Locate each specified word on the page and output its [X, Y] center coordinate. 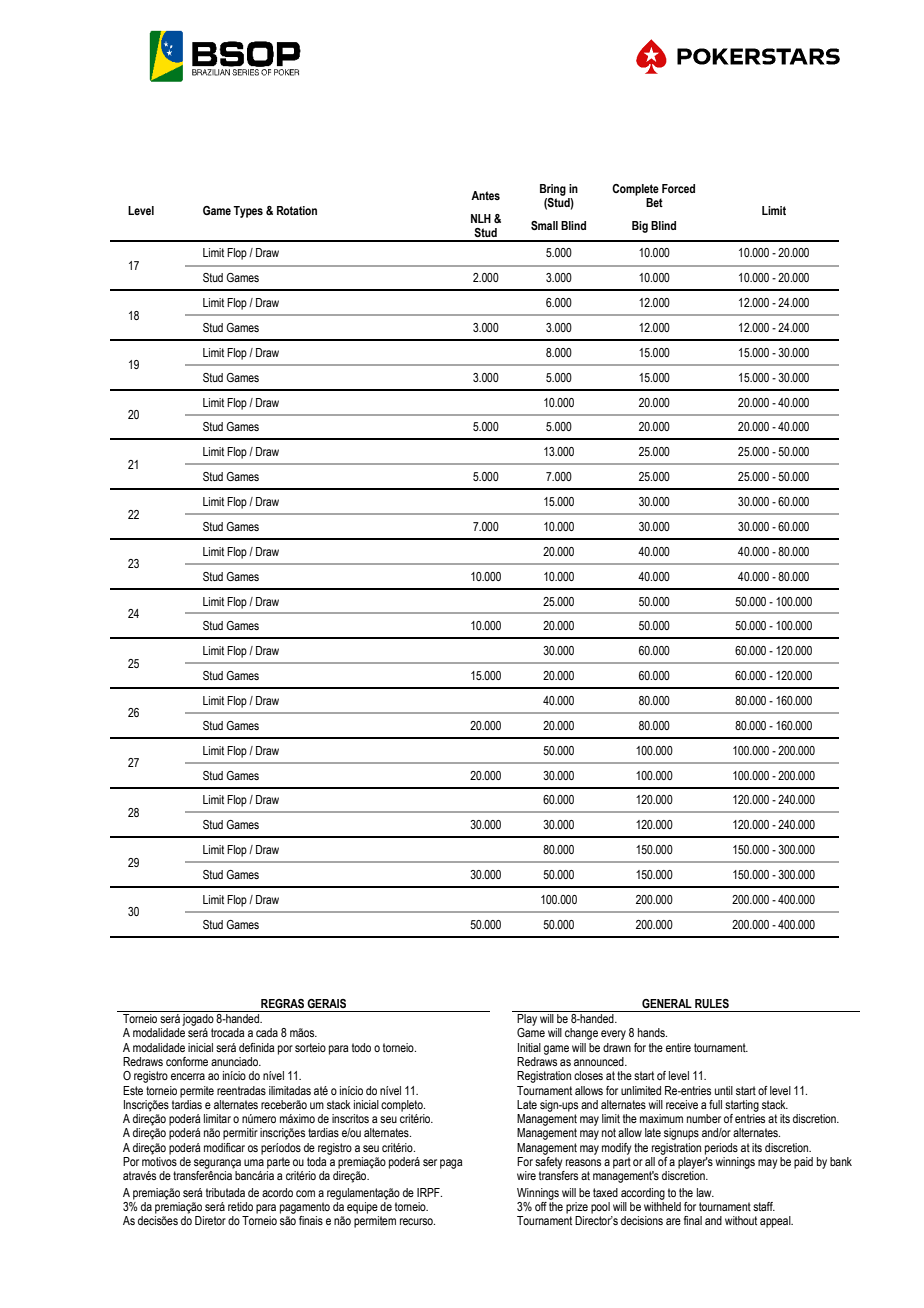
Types [248, 212]
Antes [485, 195]
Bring [553, 190]
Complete [635, 190]
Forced [678, 188]
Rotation [297, 210]
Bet [654, 202]
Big [640, 227]
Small [544, 225]
